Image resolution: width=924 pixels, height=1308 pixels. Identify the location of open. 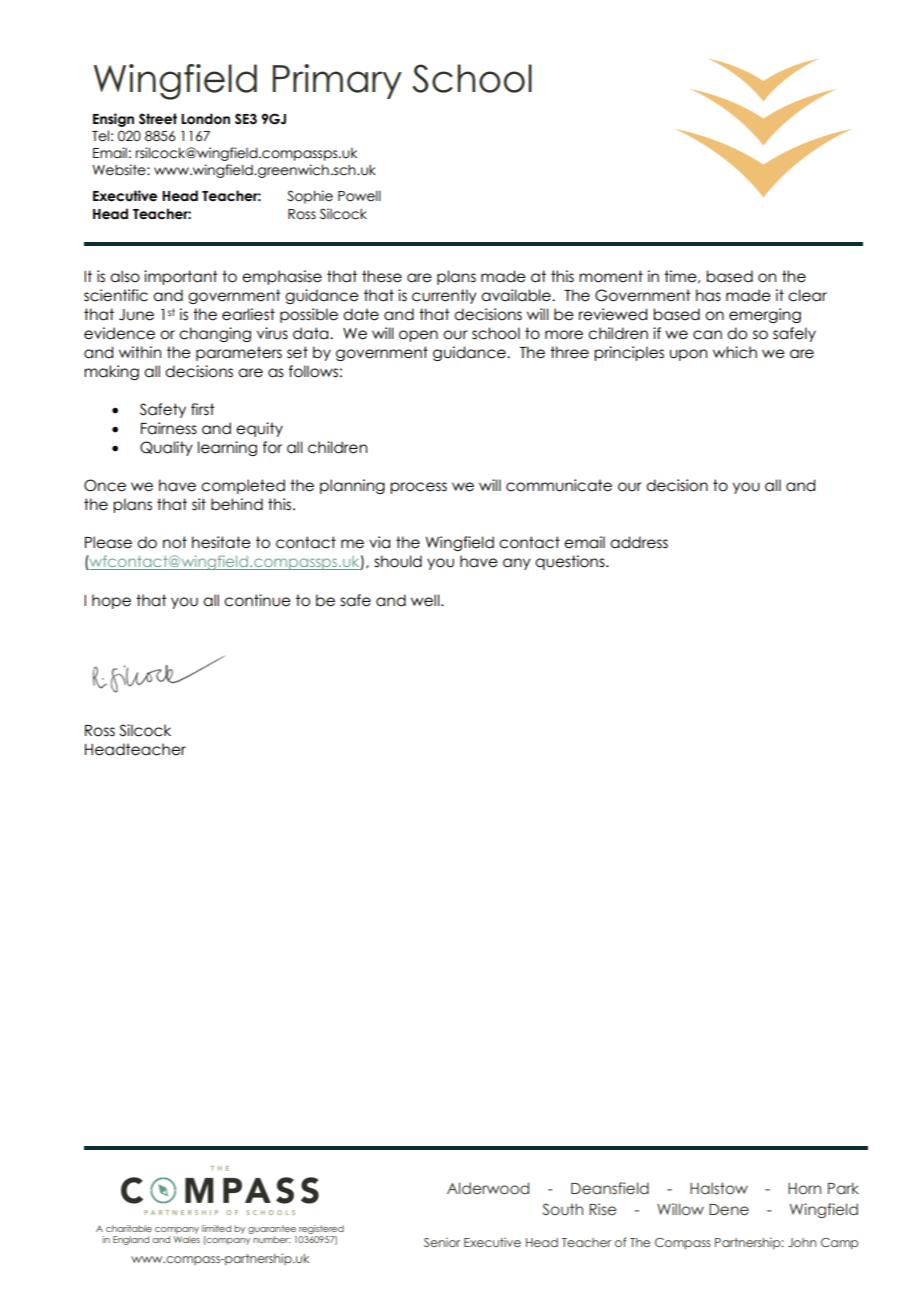
(418, 336).
